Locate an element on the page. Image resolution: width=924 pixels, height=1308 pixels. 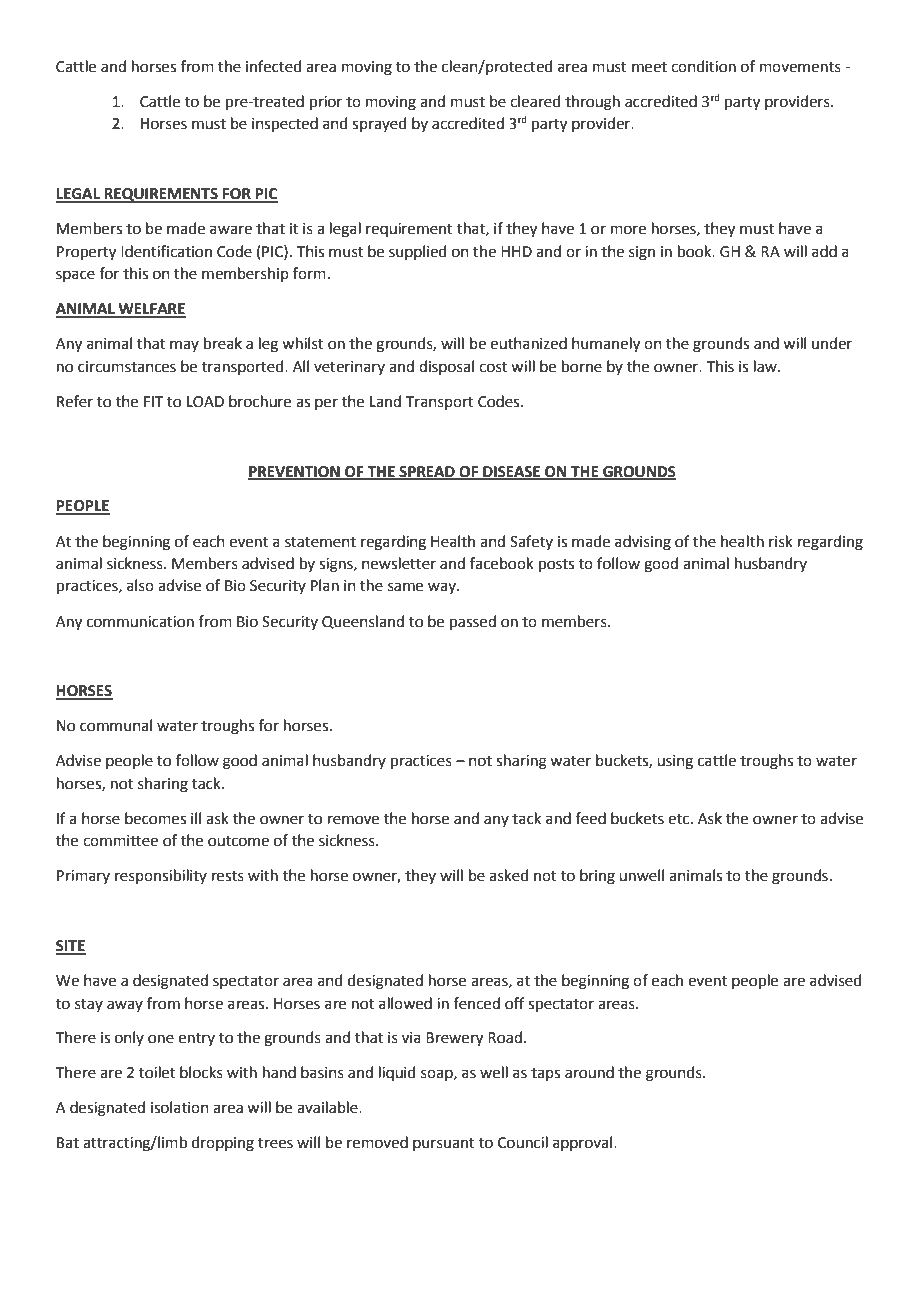
disposal is located at coordinates (446, 367).
